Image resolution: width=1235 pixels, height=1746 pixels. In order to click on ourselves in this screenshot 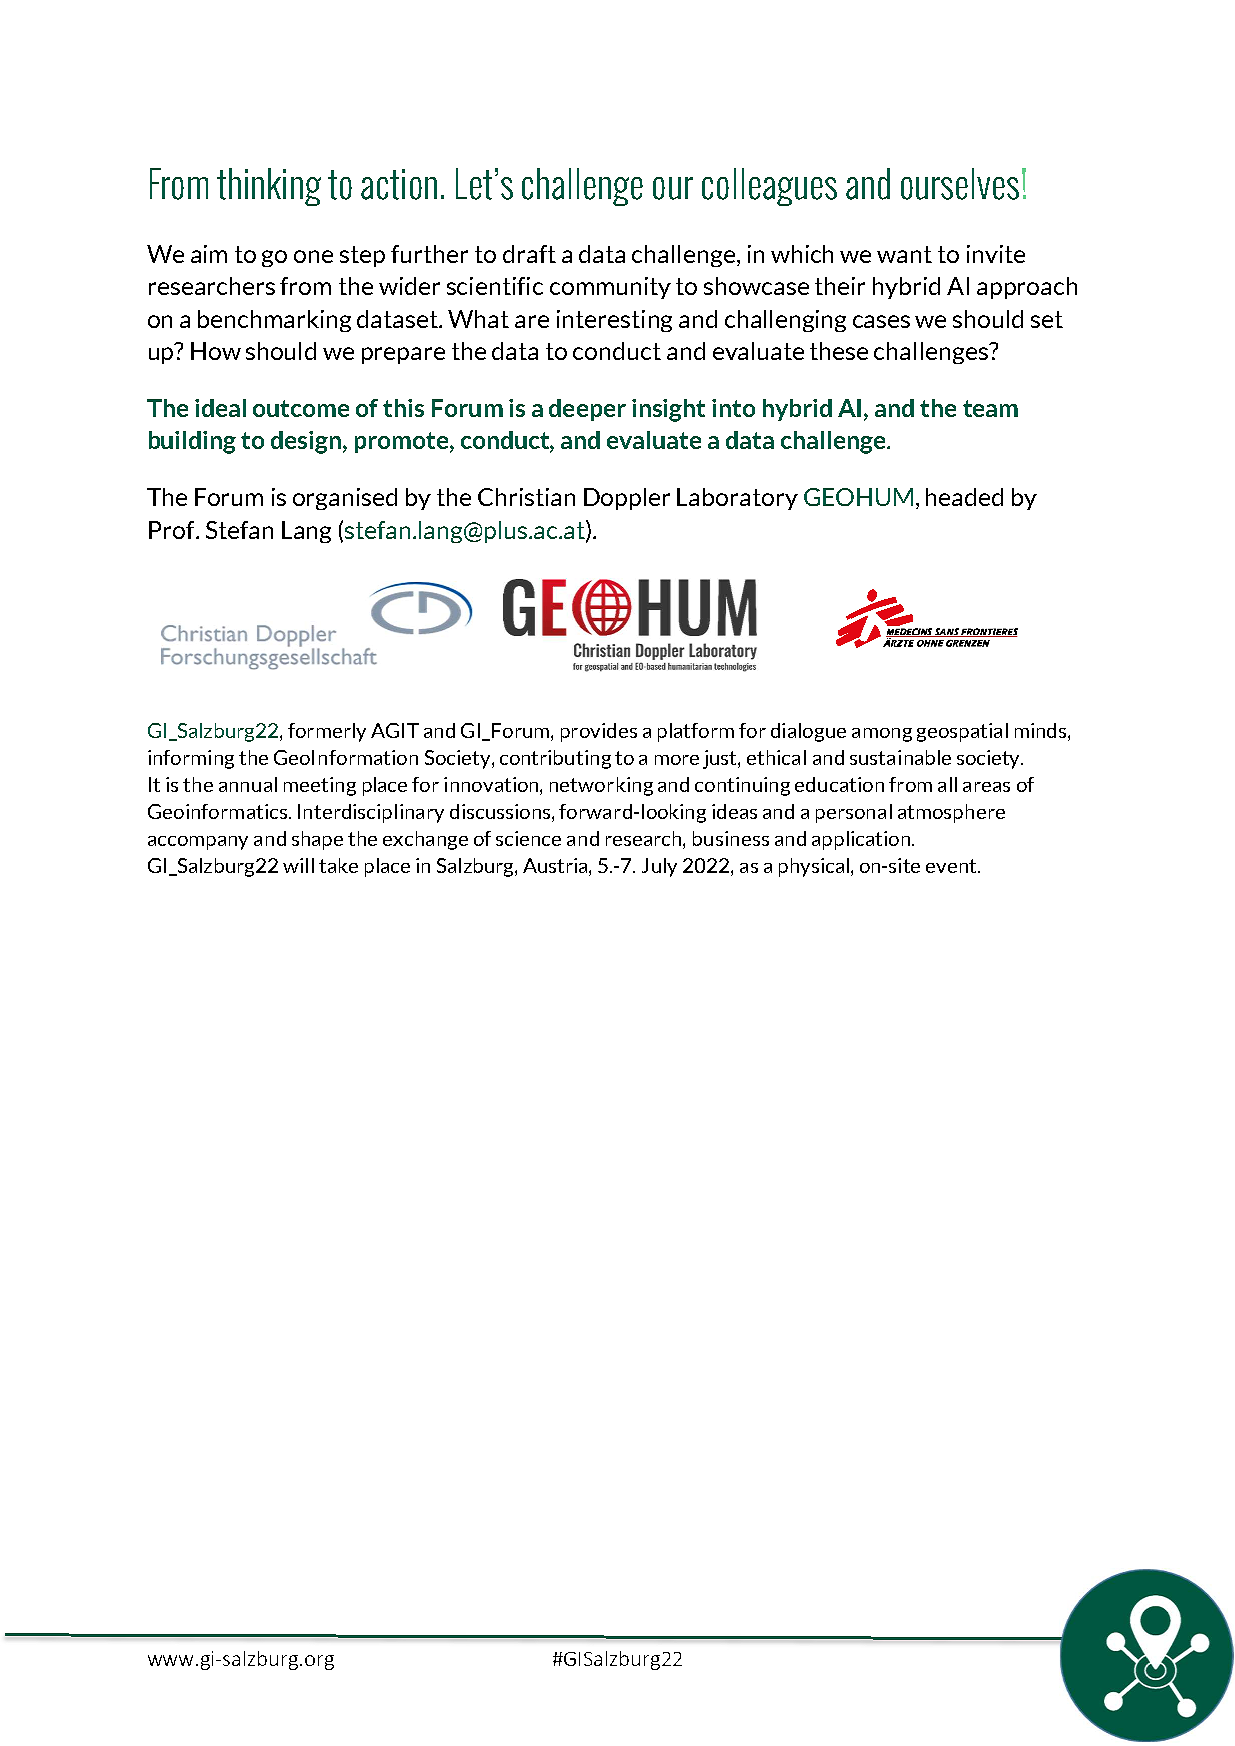, I will do `click(960, 184)`.
